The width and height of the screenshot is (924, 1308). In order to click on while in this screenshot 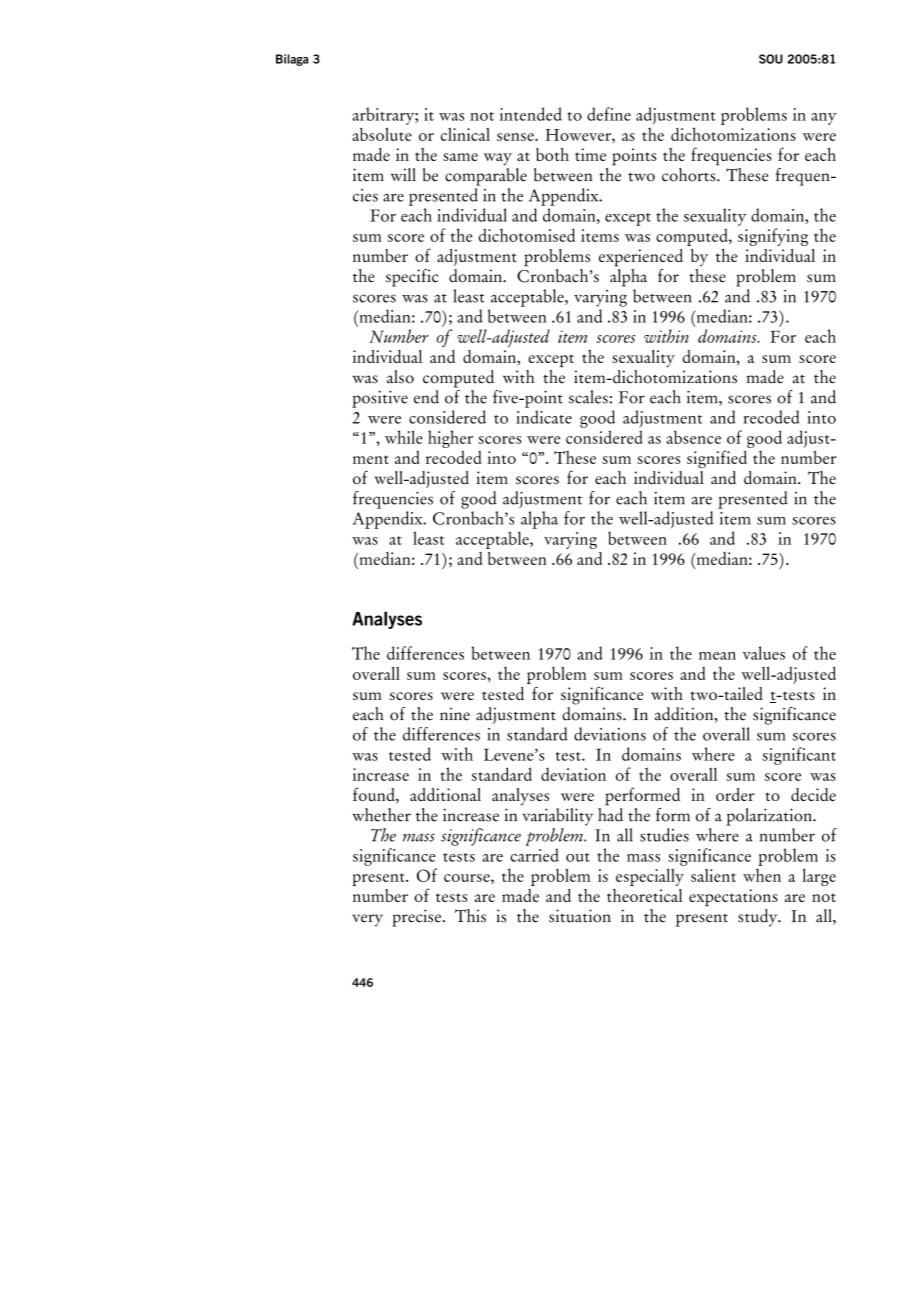, I will do `click(404, 437)`.
